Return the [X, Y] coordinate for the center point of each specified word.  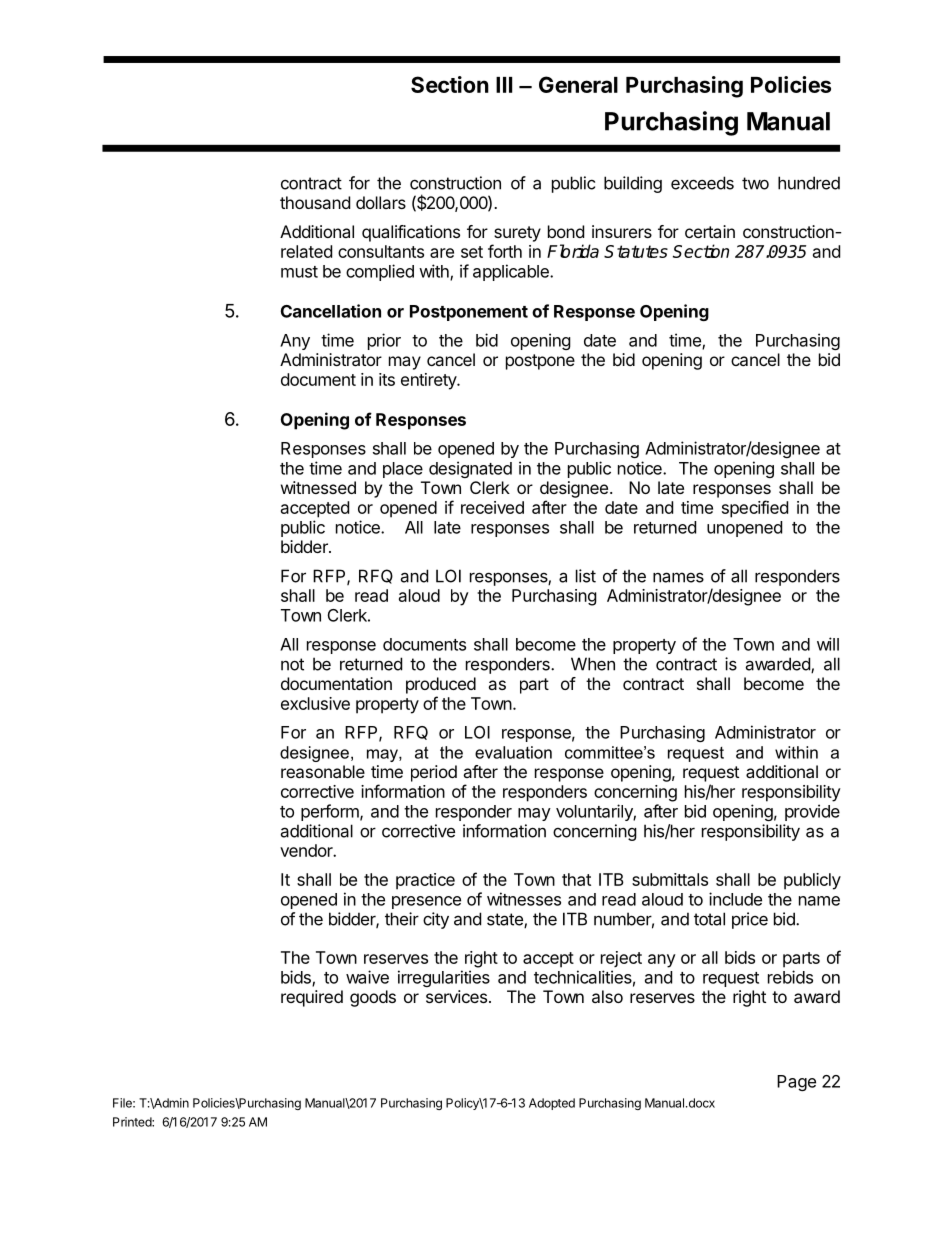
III [504, 85]
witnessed [318, 487]
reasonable [323, 771]
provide [812, 812]
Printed [133, 1122]
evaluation [513, 752]
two [755, 183]
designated [470, 469]
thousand [315, 202]
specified [755, 509]
